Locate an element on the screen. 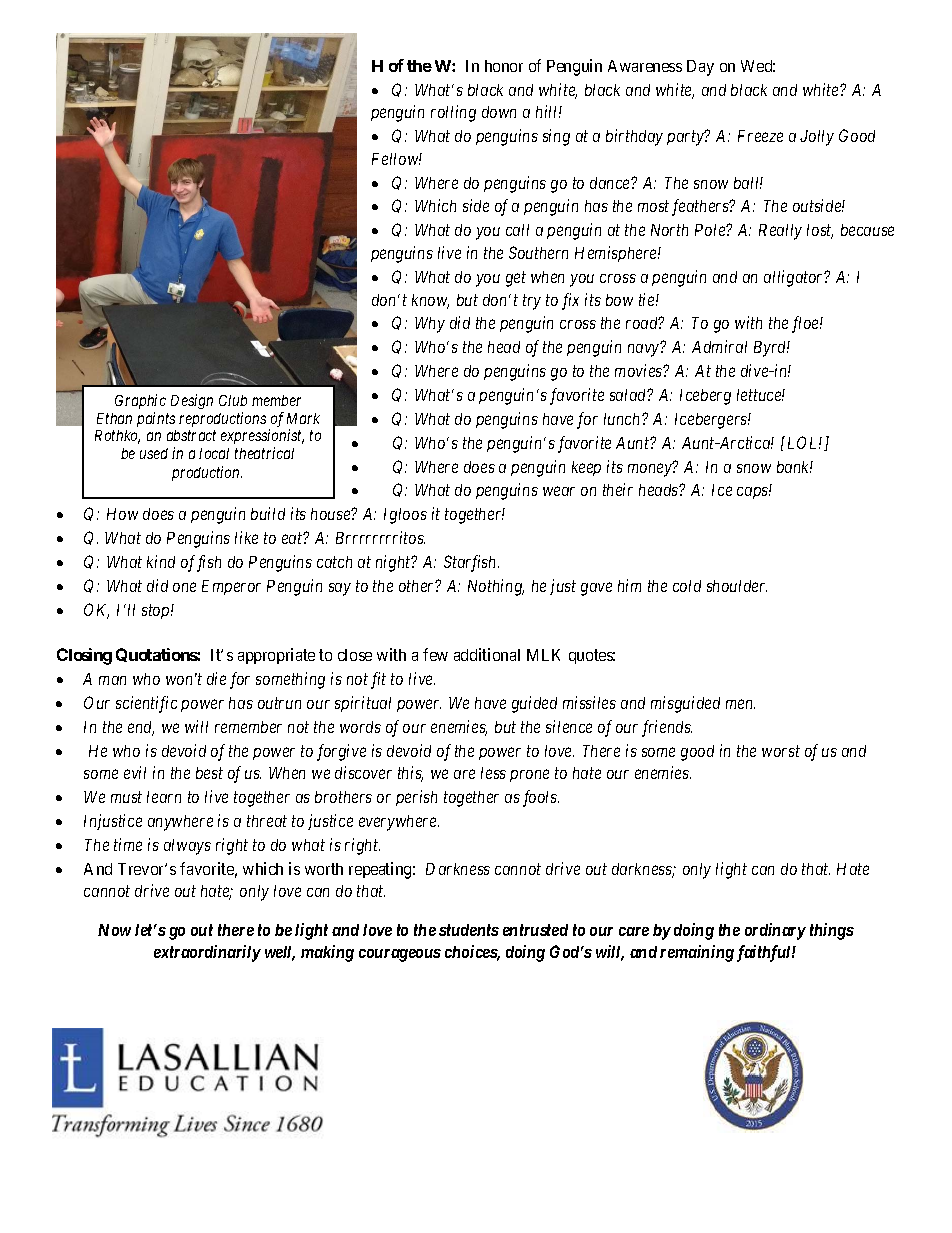  rolling is located at coordinates (453, 113).
